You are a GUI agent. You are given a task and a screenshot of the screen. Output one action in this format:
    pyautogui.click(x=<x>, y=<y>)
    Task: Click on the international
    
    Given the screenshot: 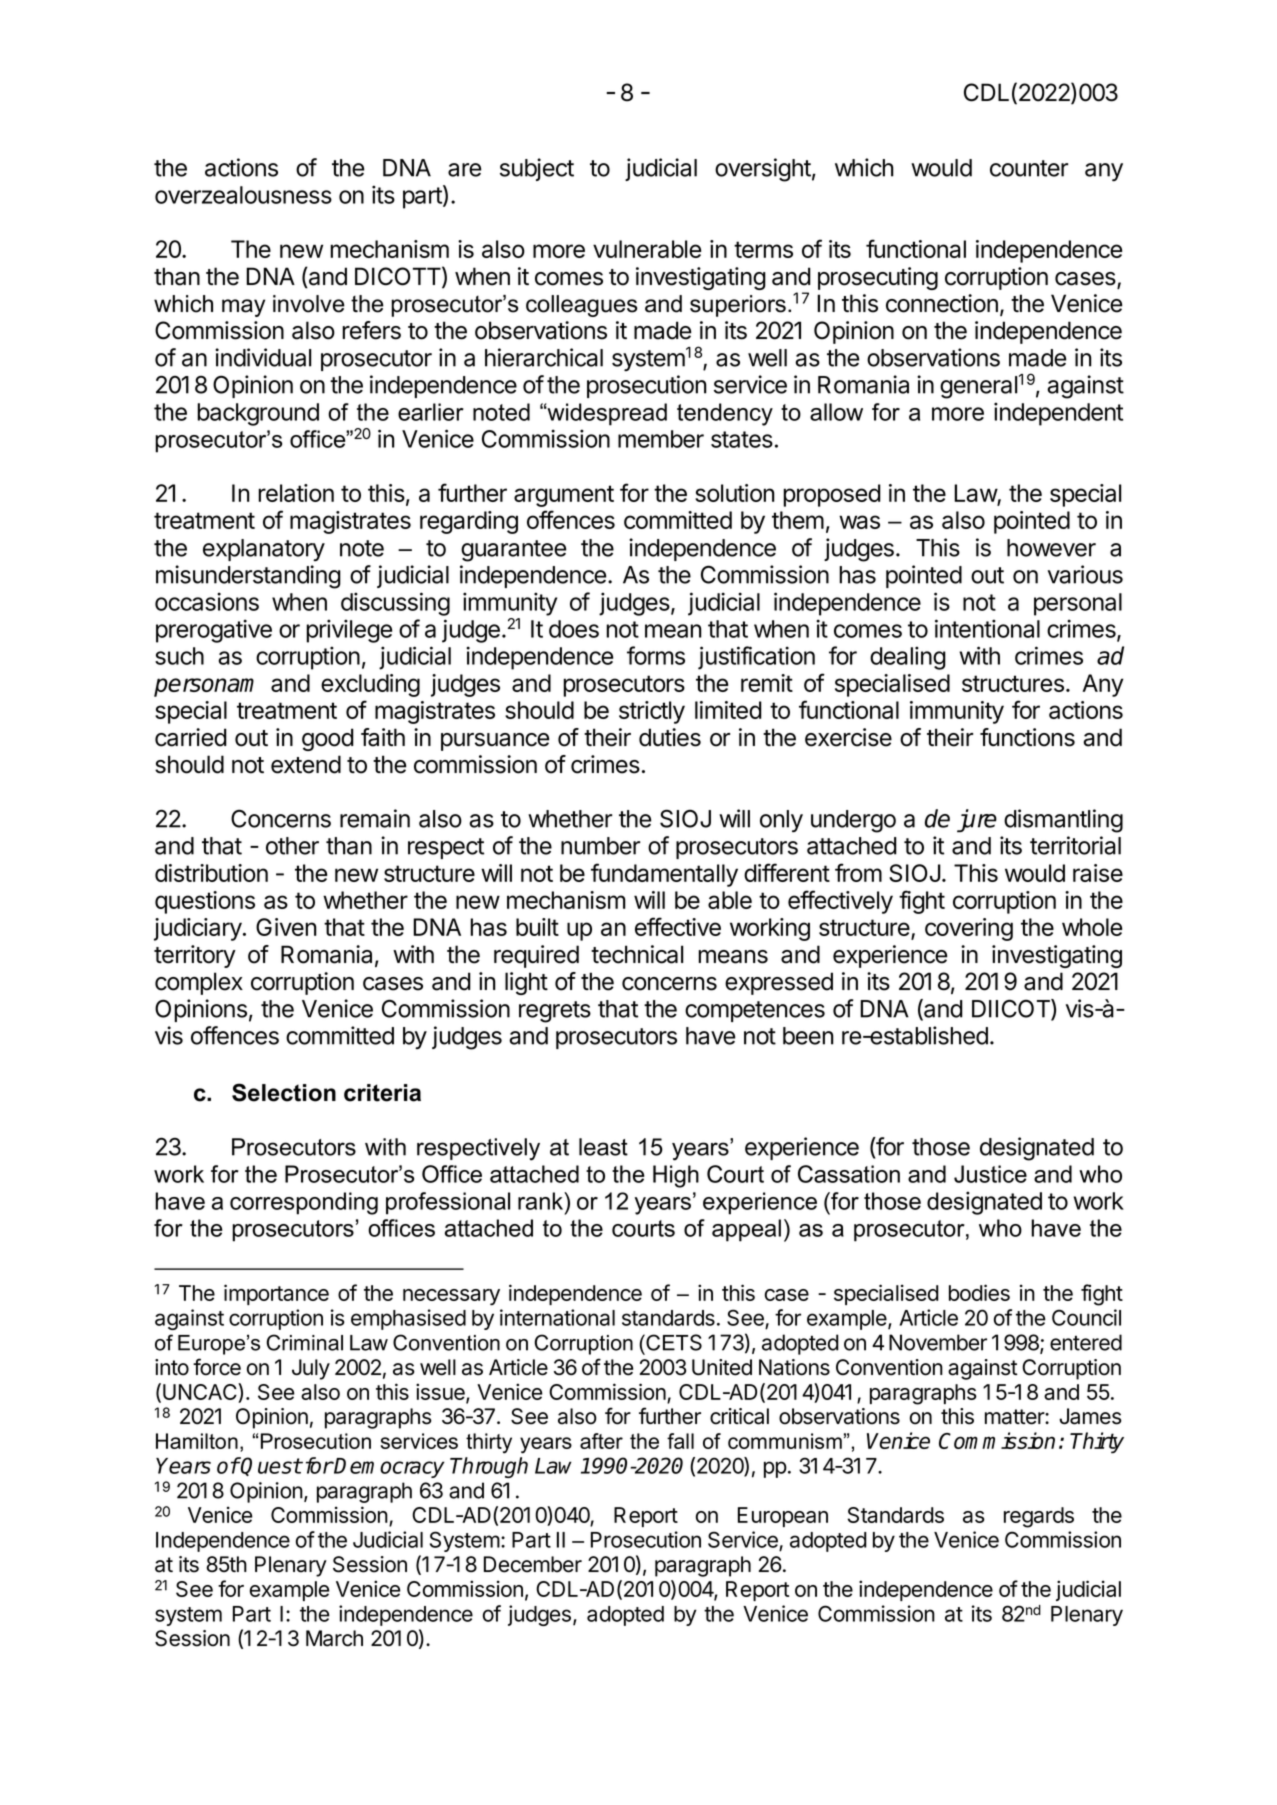 What is the action you would take?
    pyautogui.click(x=557, y=1317)
